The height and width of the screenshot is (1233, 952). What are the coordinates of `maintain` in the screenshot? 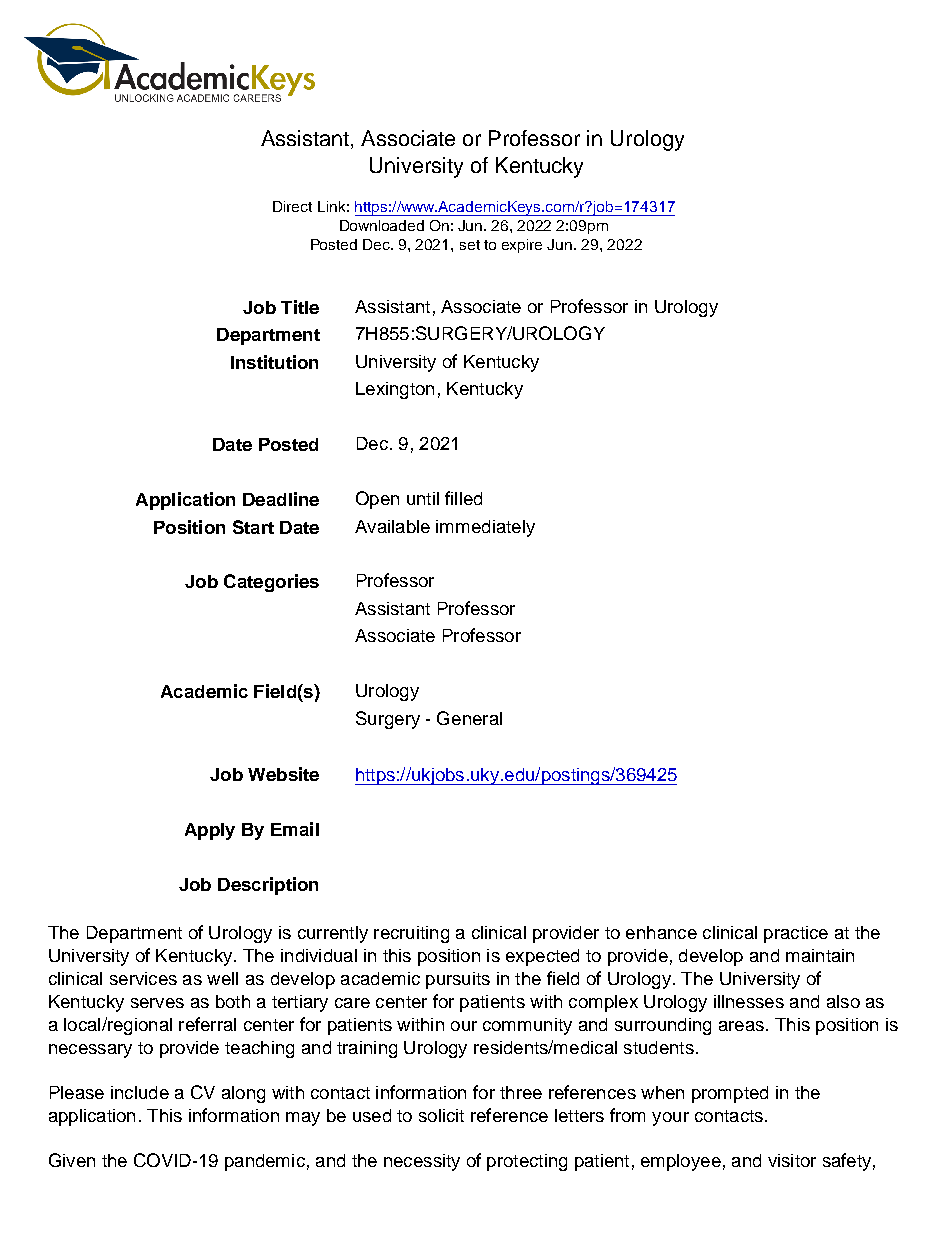 It's located at (820, 955).
